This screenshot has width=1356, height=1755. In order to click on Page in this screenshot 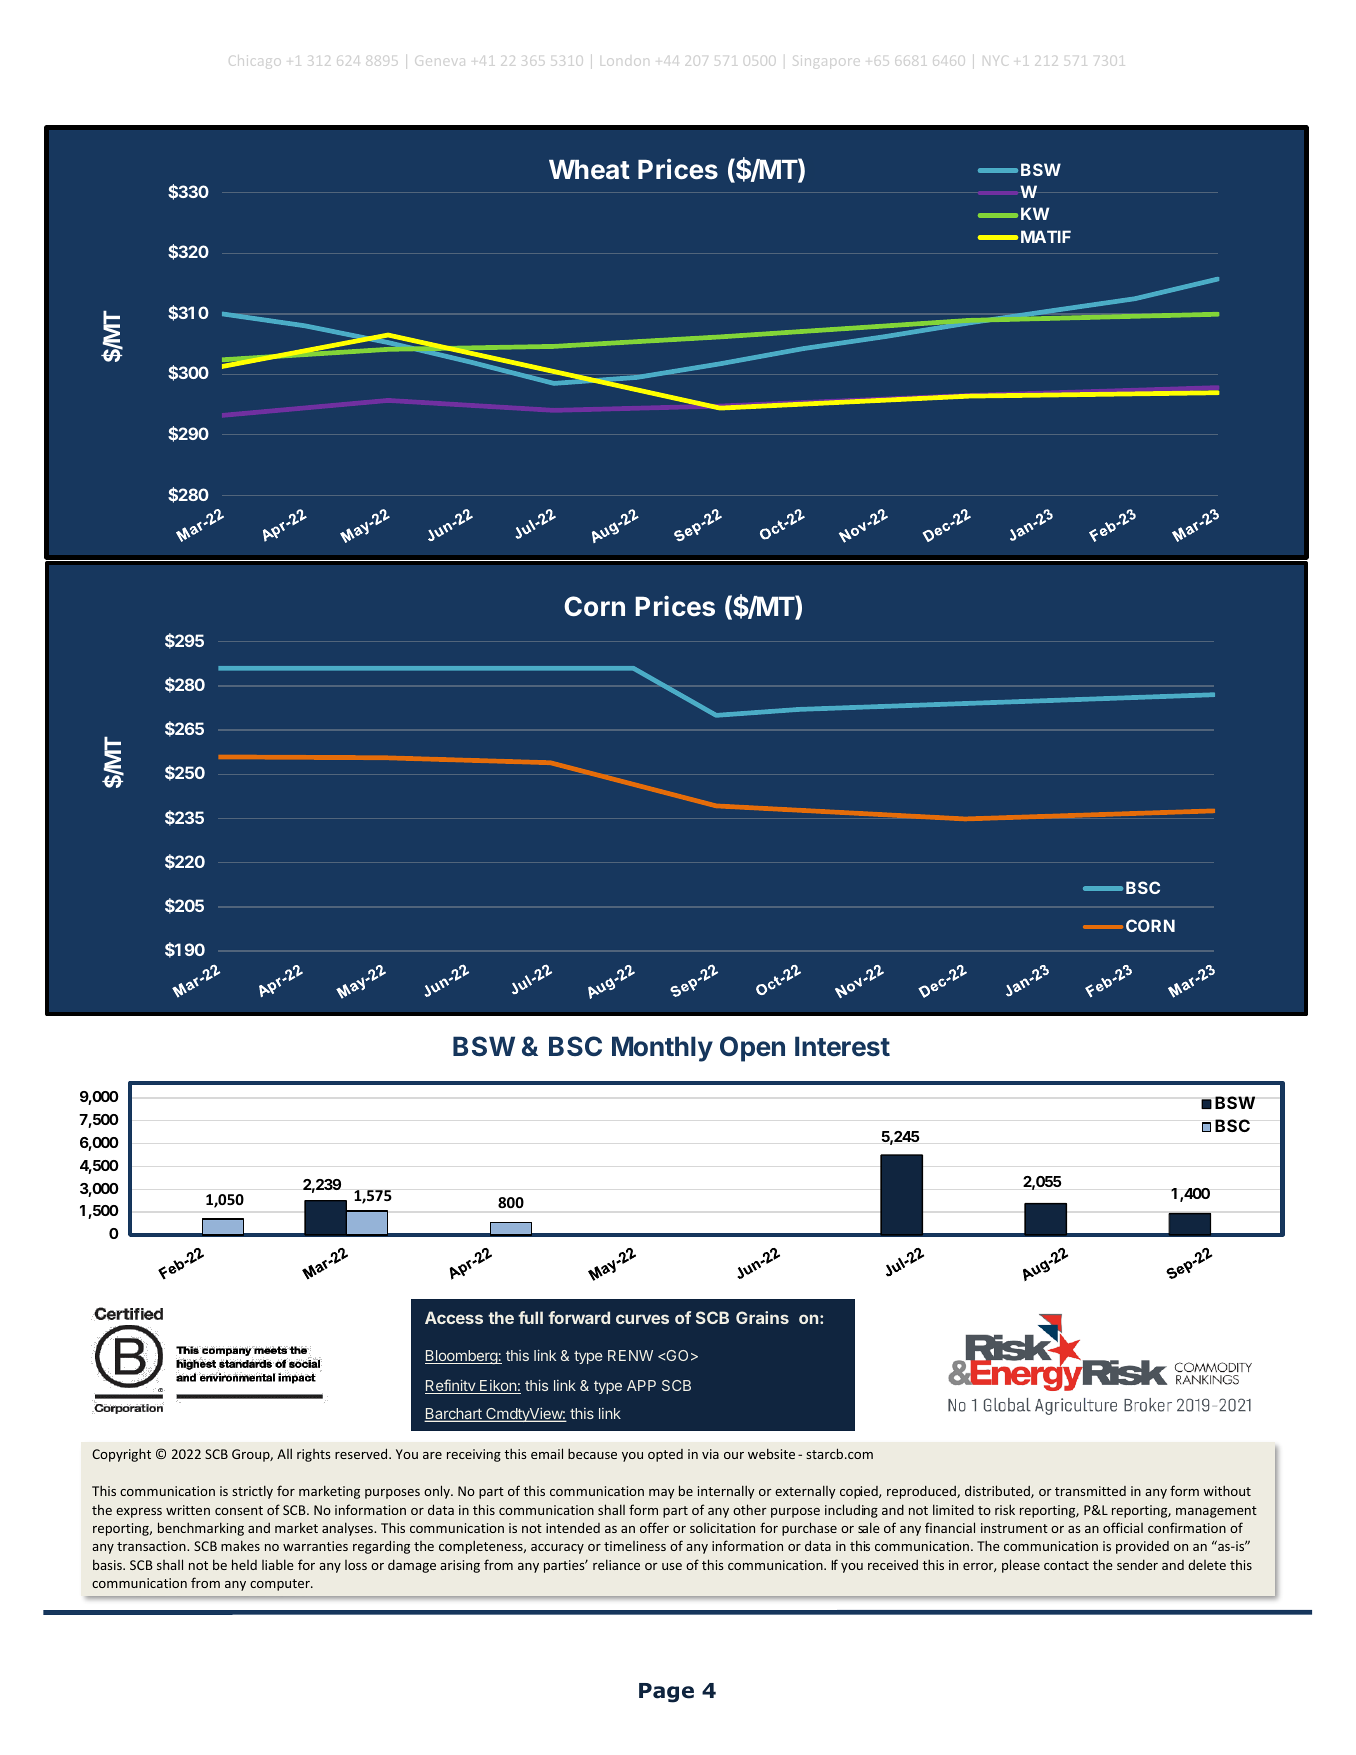, I will do `click(666, 1693)`.
